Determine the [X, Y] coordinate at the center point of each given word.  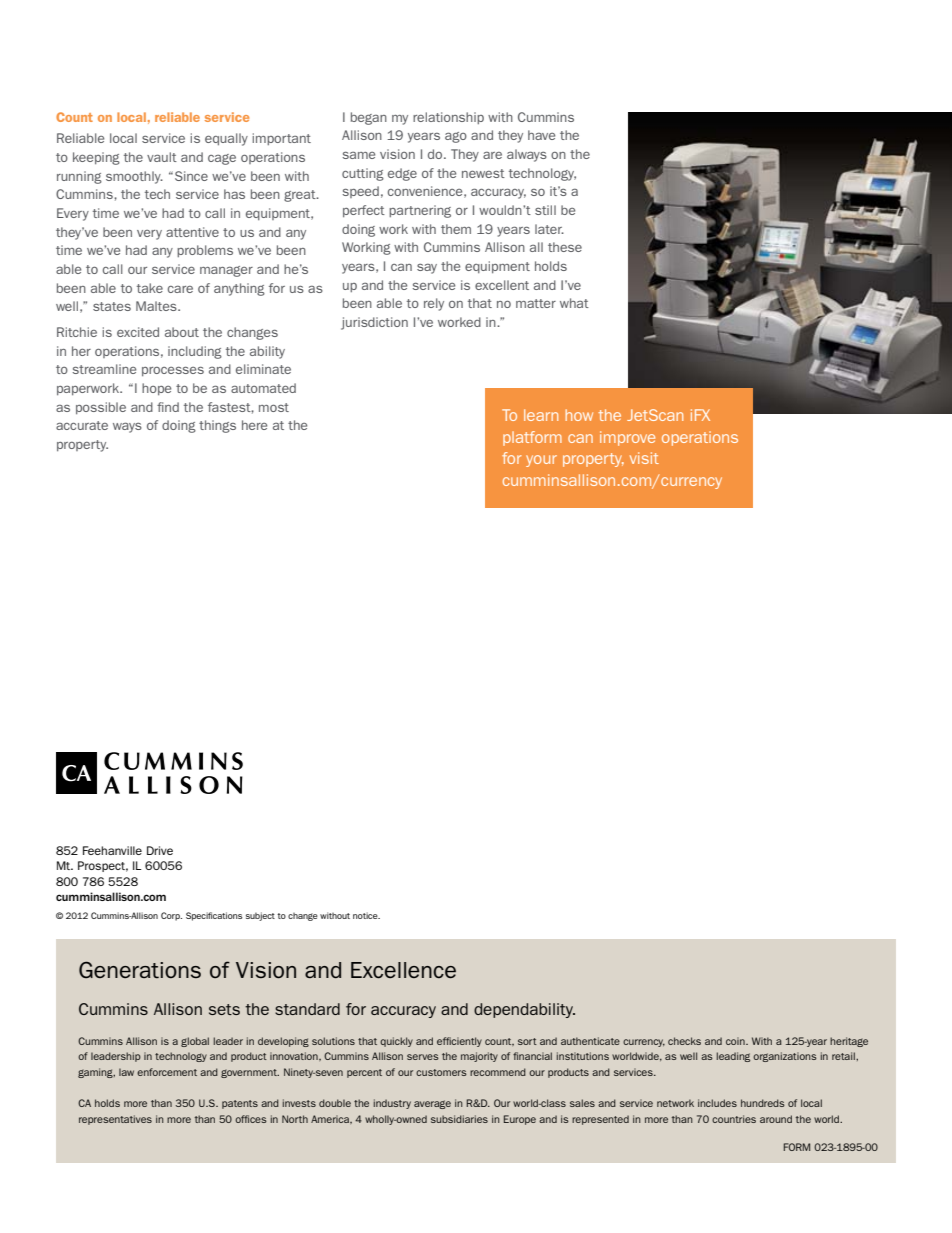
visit [644, 458]
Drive [160, 850]
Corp [171, 916]
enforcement [167, 1072]
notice [366, 915]
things [217, 426]
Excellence [403, 970]
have [541, 135]
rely [434, 304]
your [541, 461]
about [182, 332]
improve [627, 438]
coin [736, 1041]
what [574, 303]
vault [162, 157]
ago [456, 137]
